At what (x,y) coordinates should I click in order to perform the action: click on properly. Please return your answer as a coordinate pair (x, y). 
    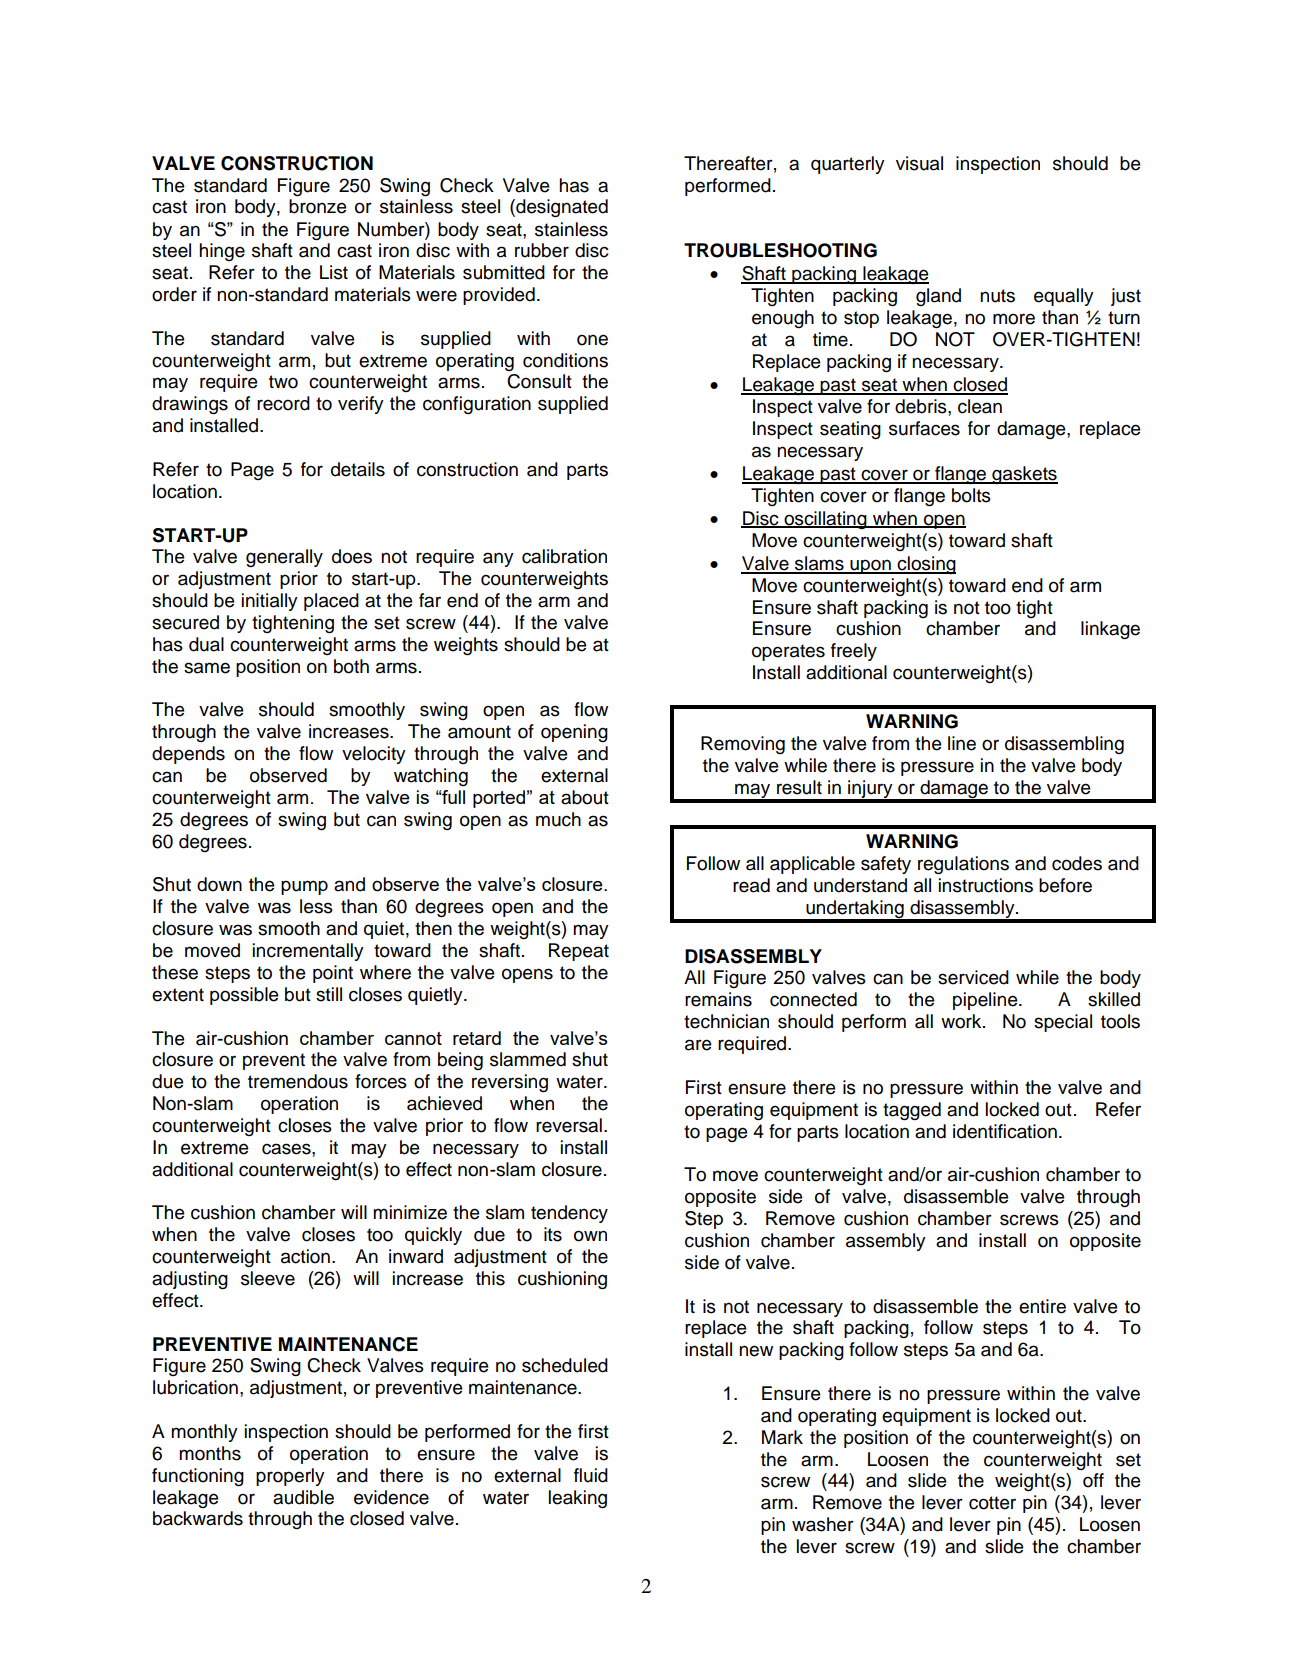
    Looking at the image, I should click on (290, 1477).
